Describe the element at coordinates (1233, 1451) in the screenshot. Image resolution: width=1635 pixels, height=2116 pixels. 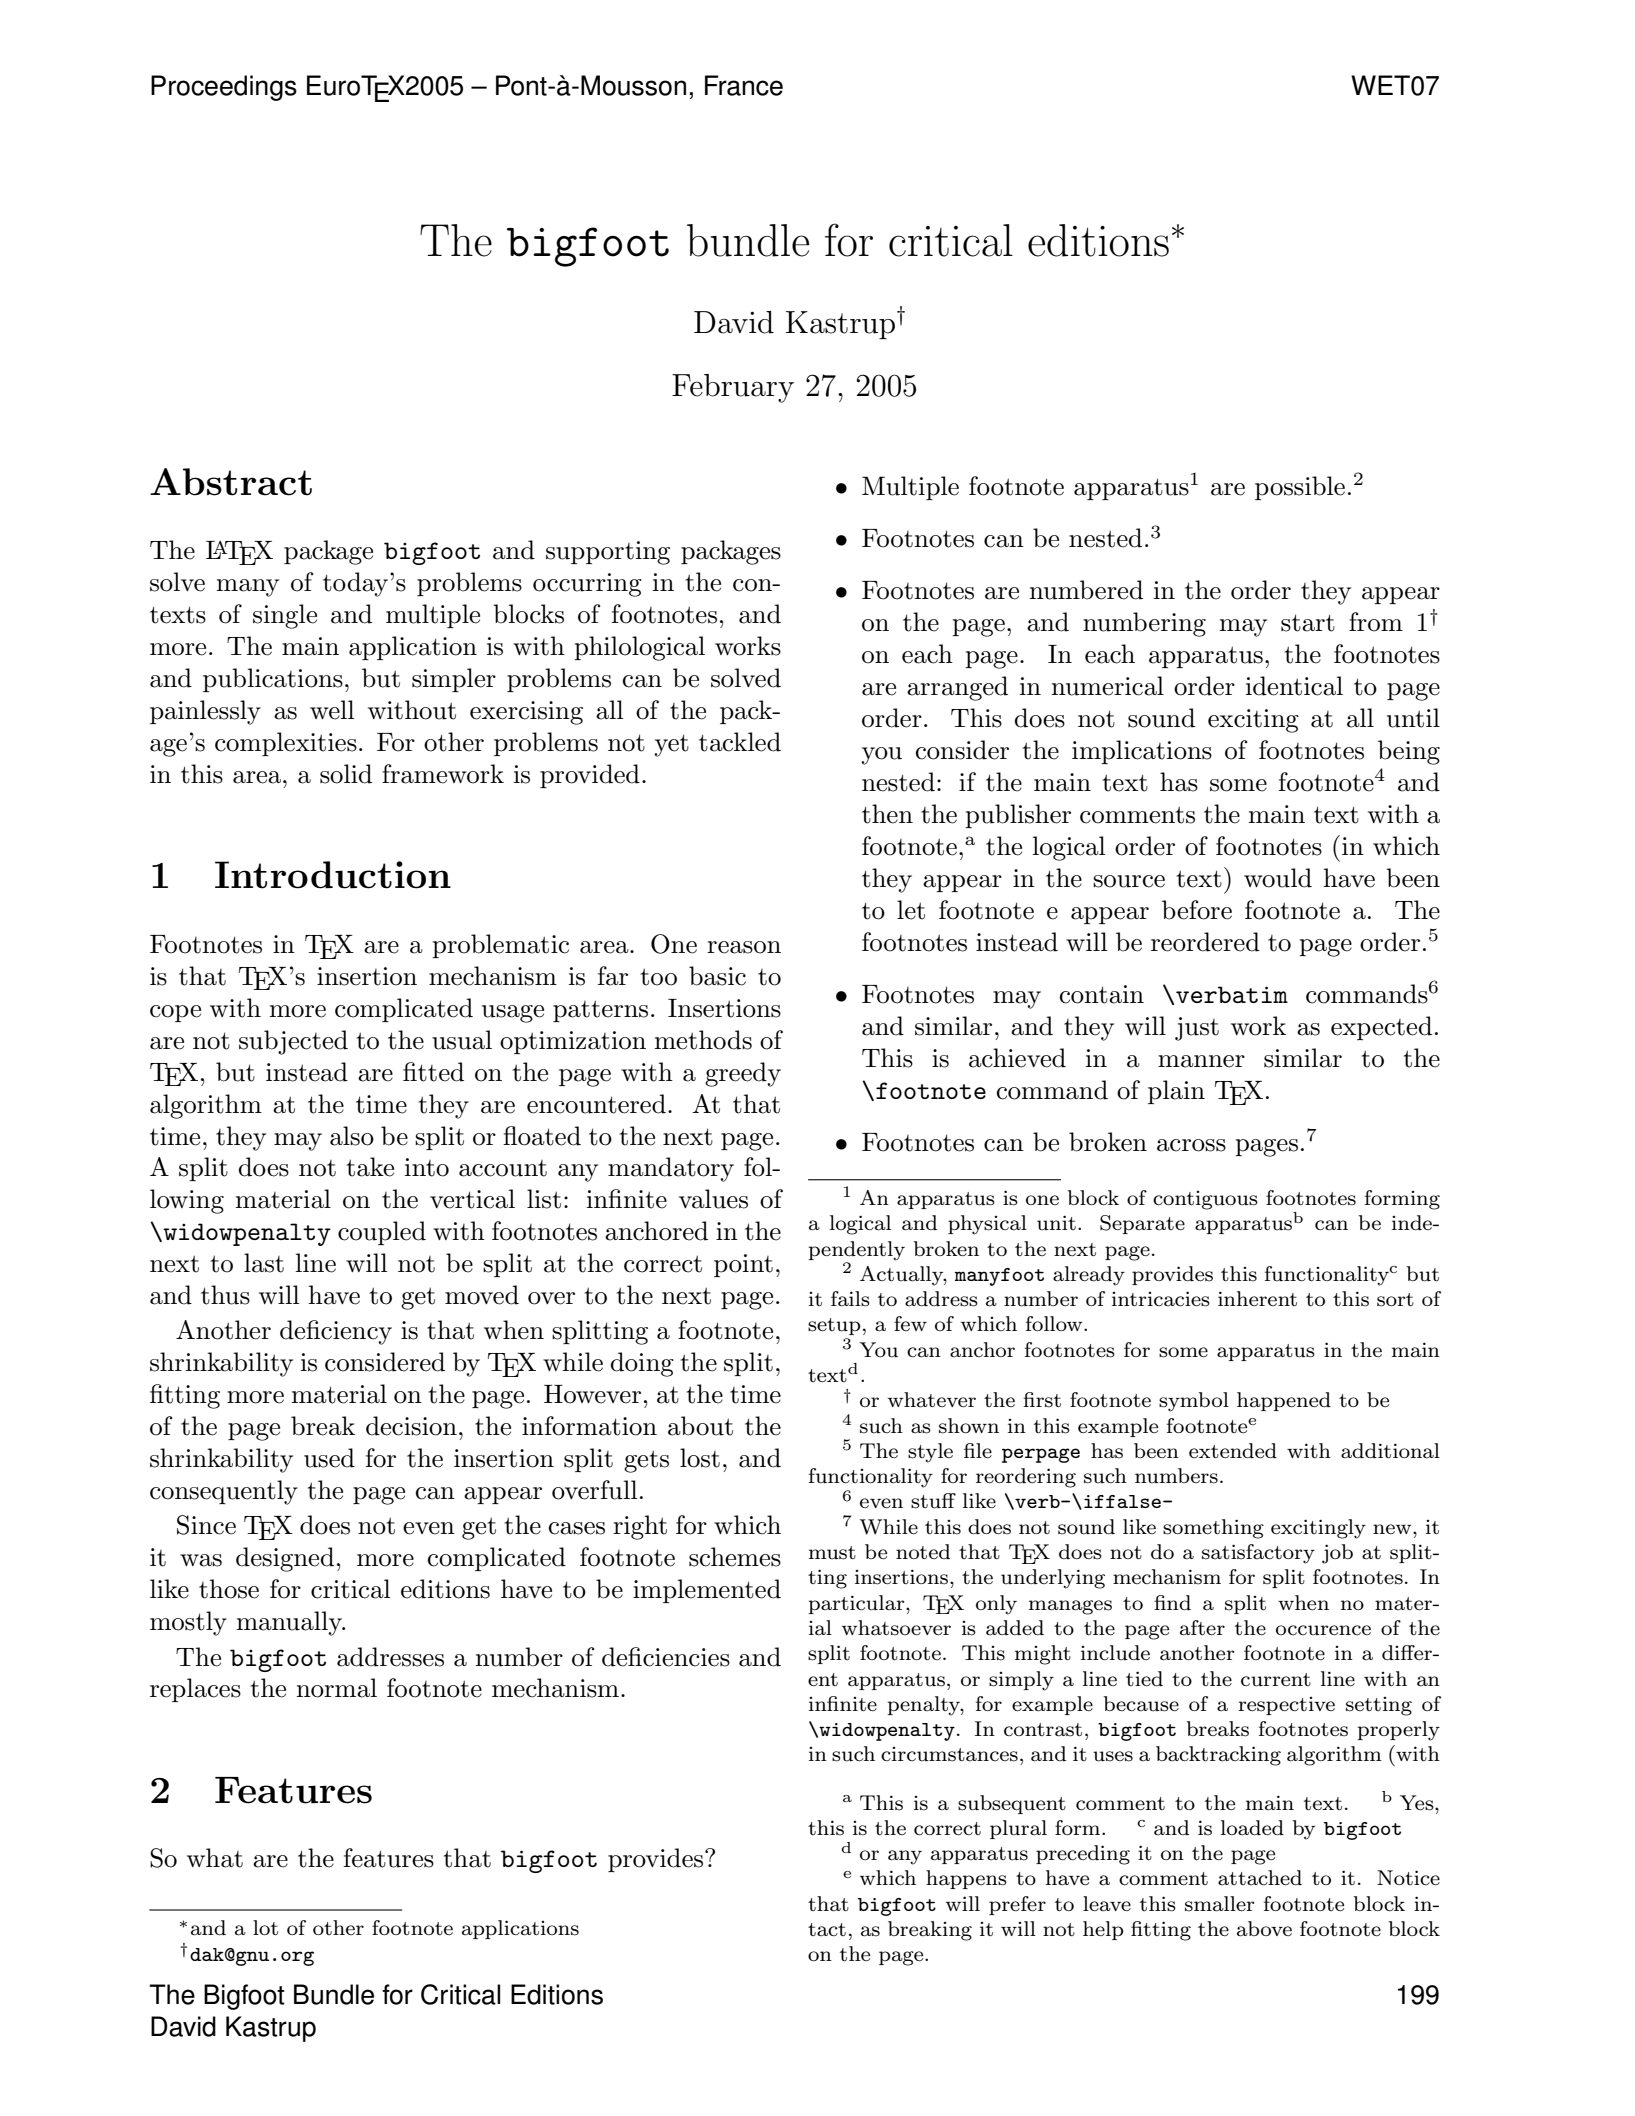
I see `extended` at that location.
